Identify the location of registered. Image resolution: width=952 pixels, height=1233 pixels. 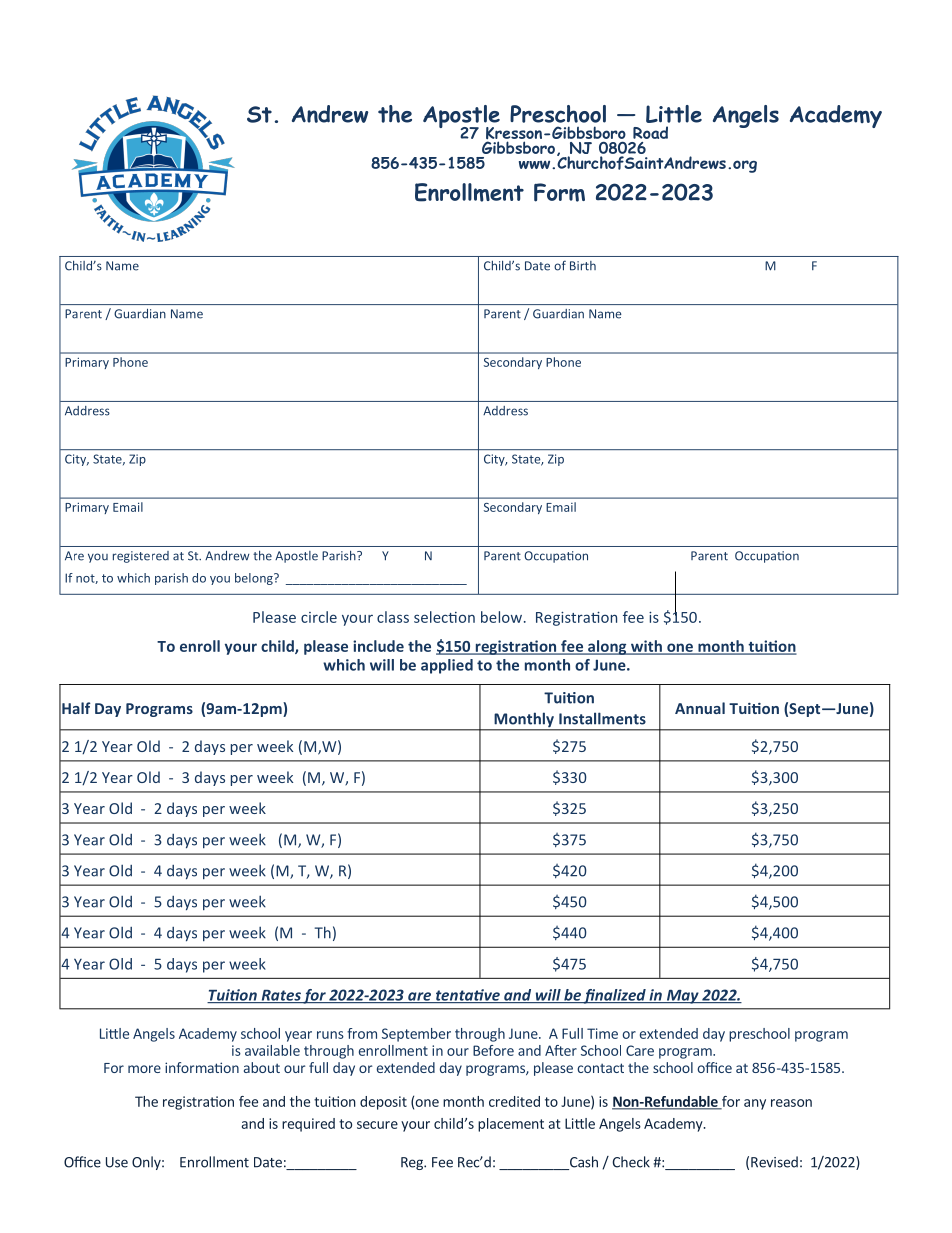
(141, 557).
